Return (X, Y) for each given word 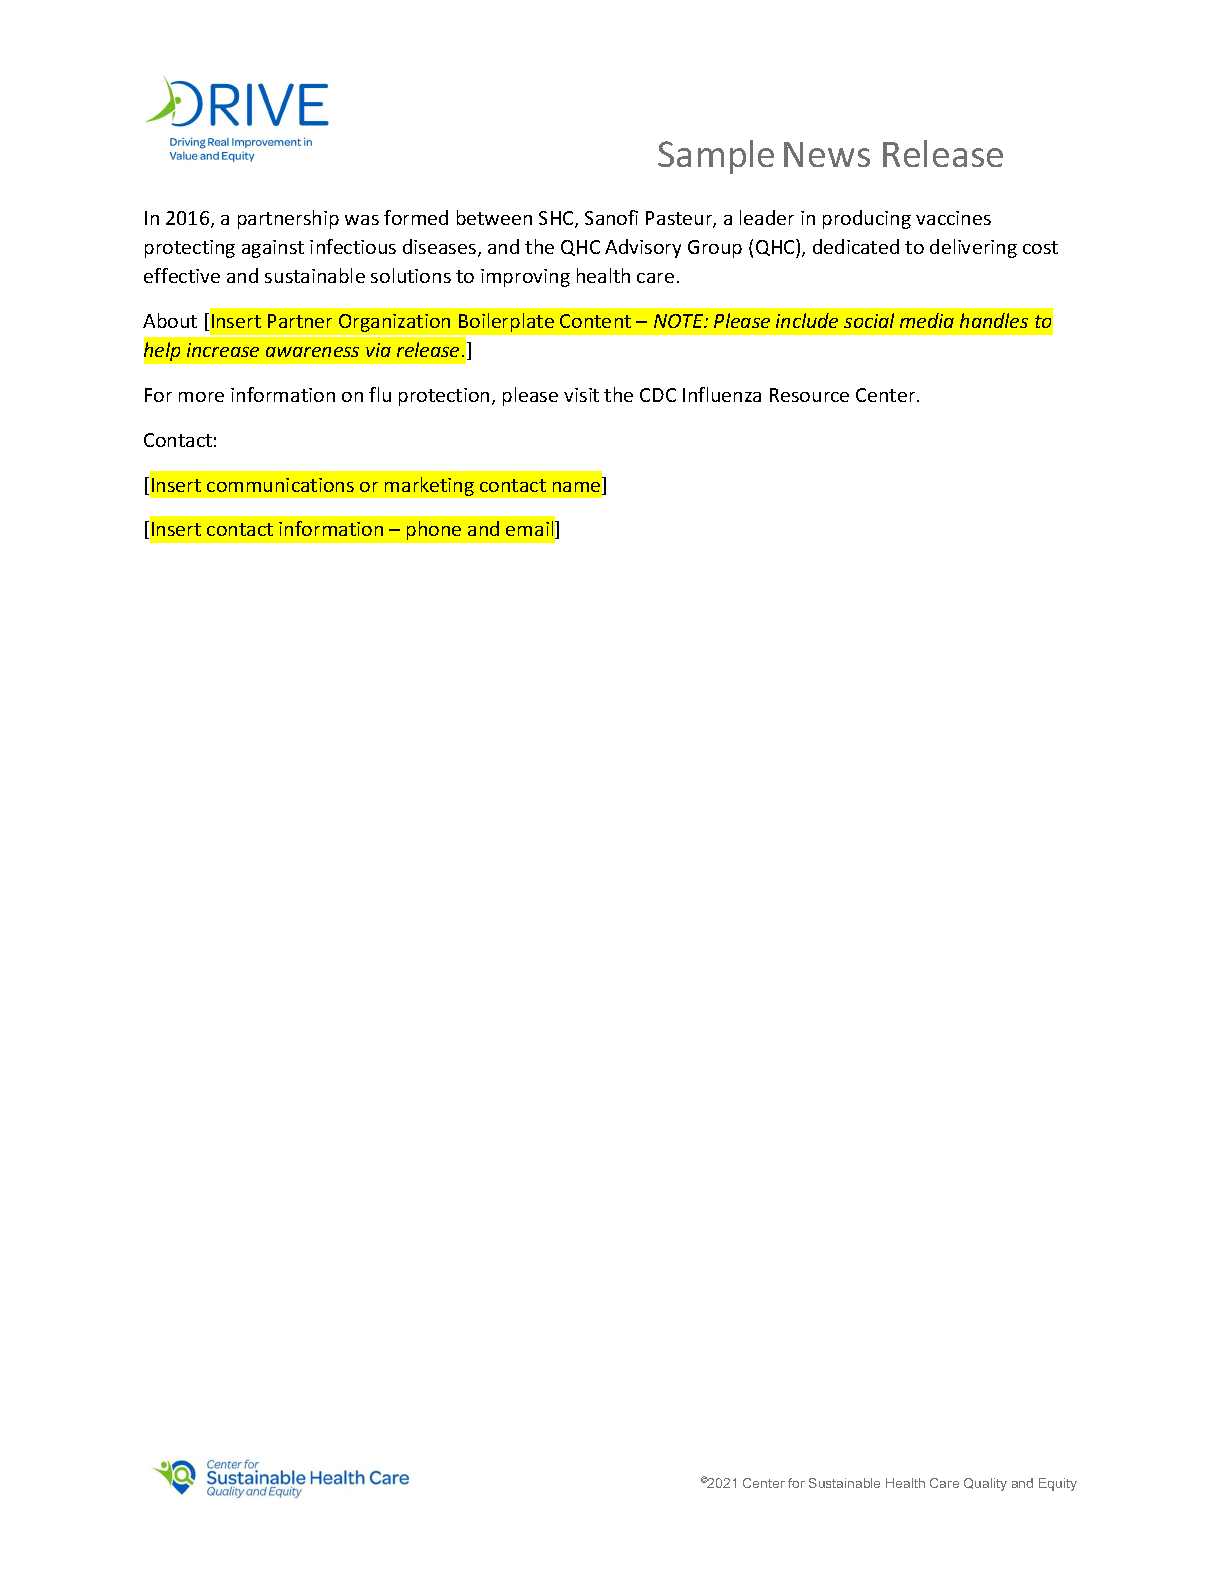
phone (434, 530)
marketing (429, 486)
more (201, 397)
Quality (985, 1484)
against (273, 249)
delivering (973, 248)
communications (280, 485)
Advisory (643, 248)
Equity (1058, 1484)
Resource (809, 395)
